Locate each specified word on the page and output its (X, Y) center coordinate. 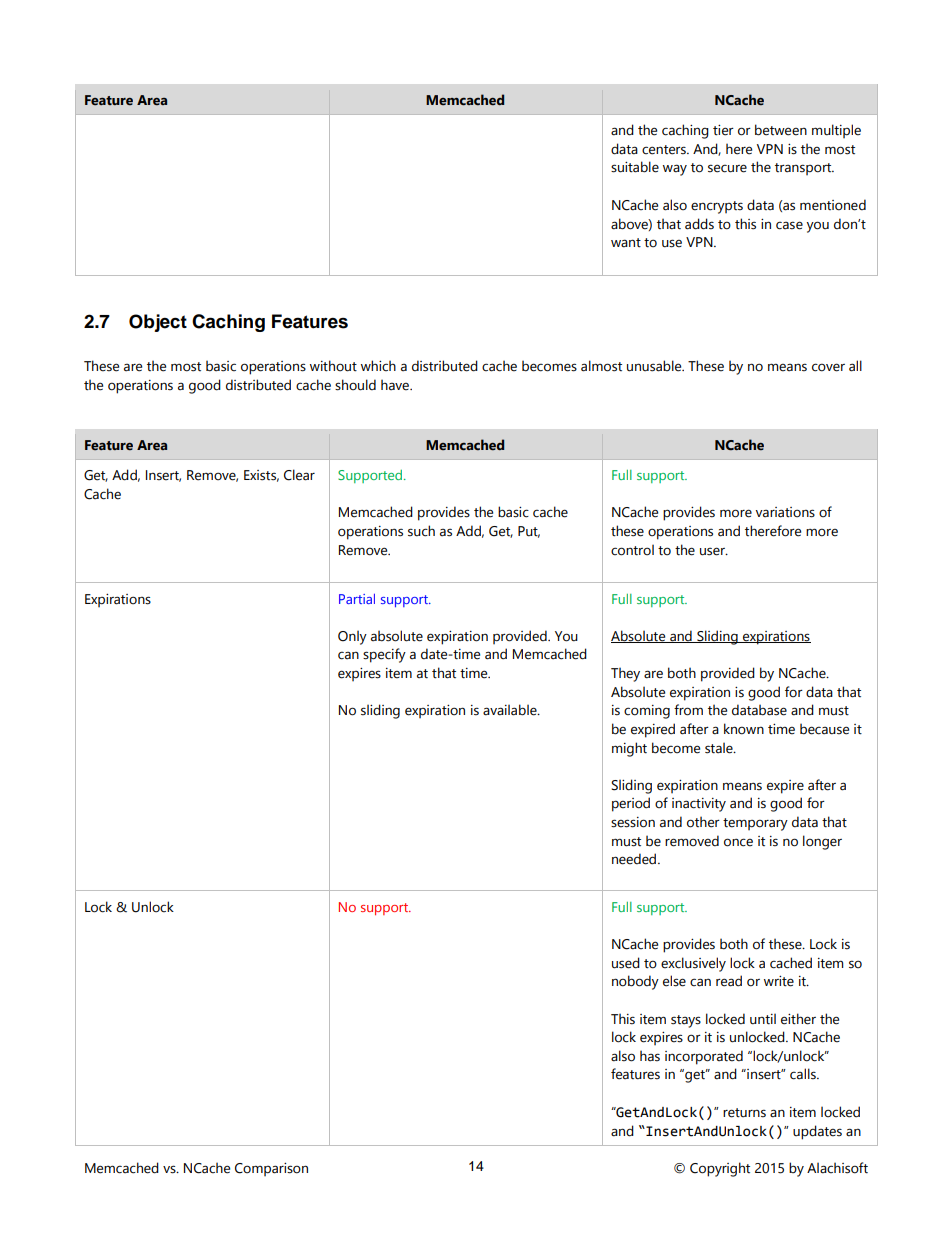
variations (785, 512)
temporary (755, 824)
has (650, 1056)
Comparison (271, 1169)
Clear (299, 475)
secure (727, 168)
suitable (635, 167)
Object (158, 323)
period (631, 804)
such (421, 531)
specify (384, 655)
